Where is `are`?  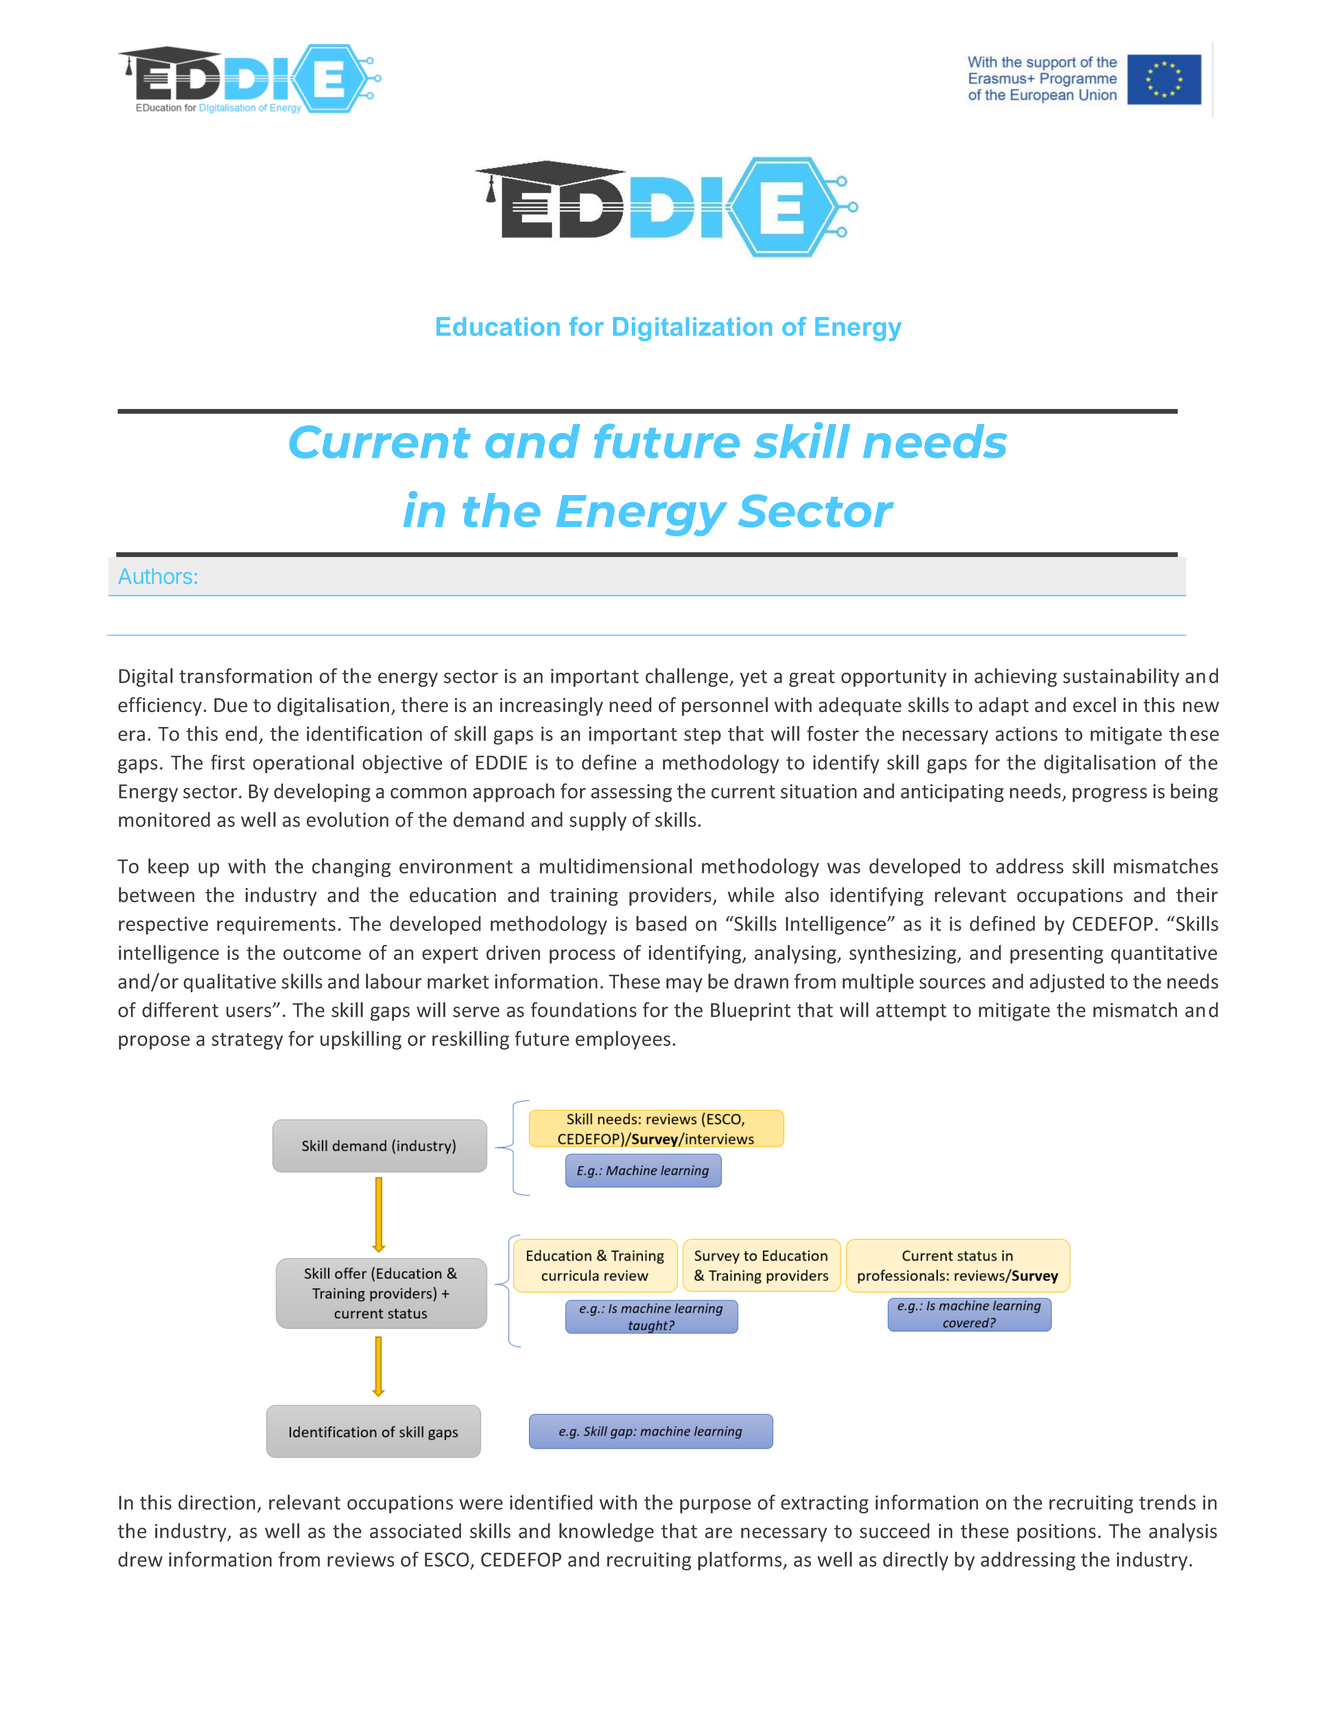 are is located at coordinates (718, 1533).
